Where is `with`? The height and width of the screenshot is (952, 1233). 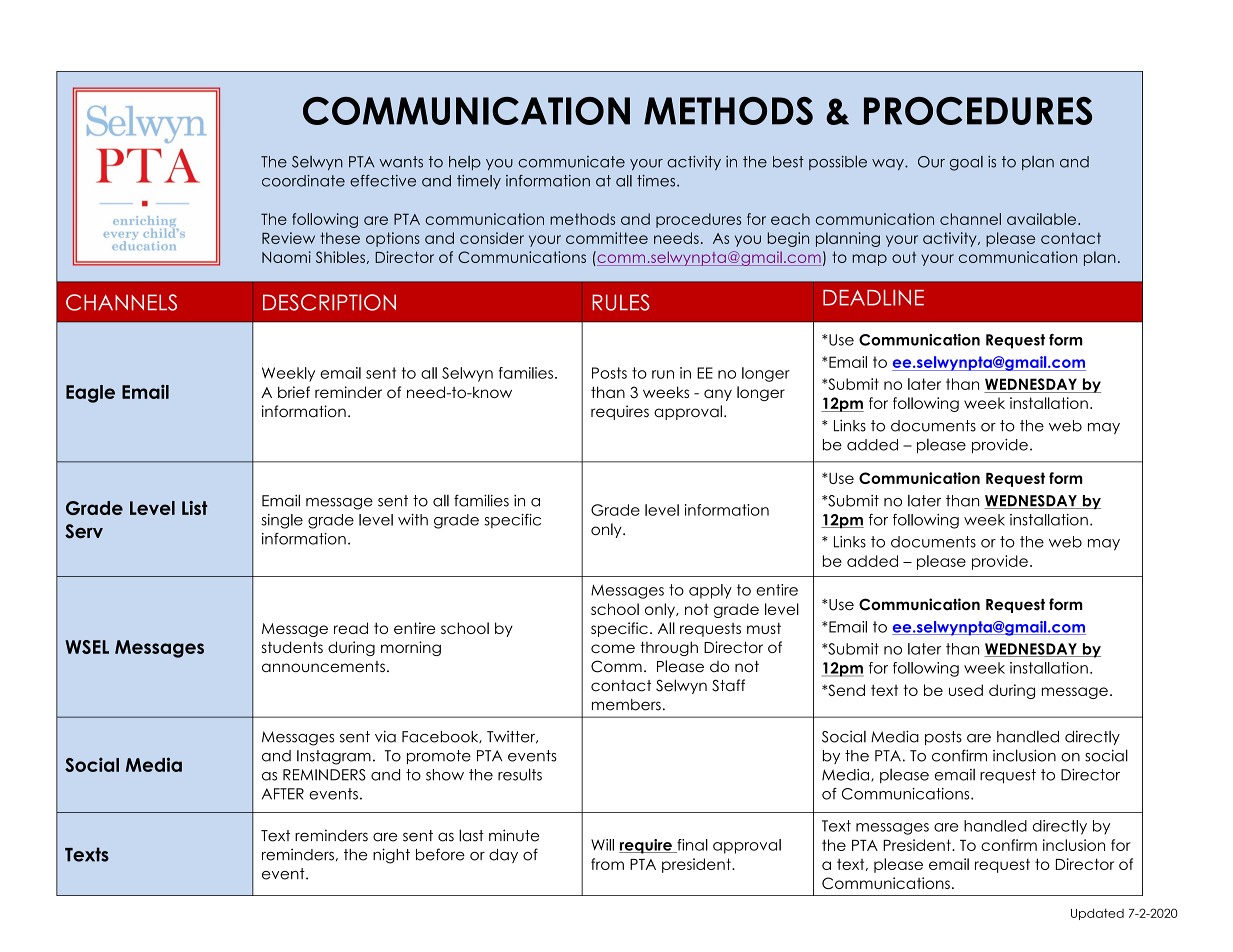
with is located at coordinates (413, 520).
